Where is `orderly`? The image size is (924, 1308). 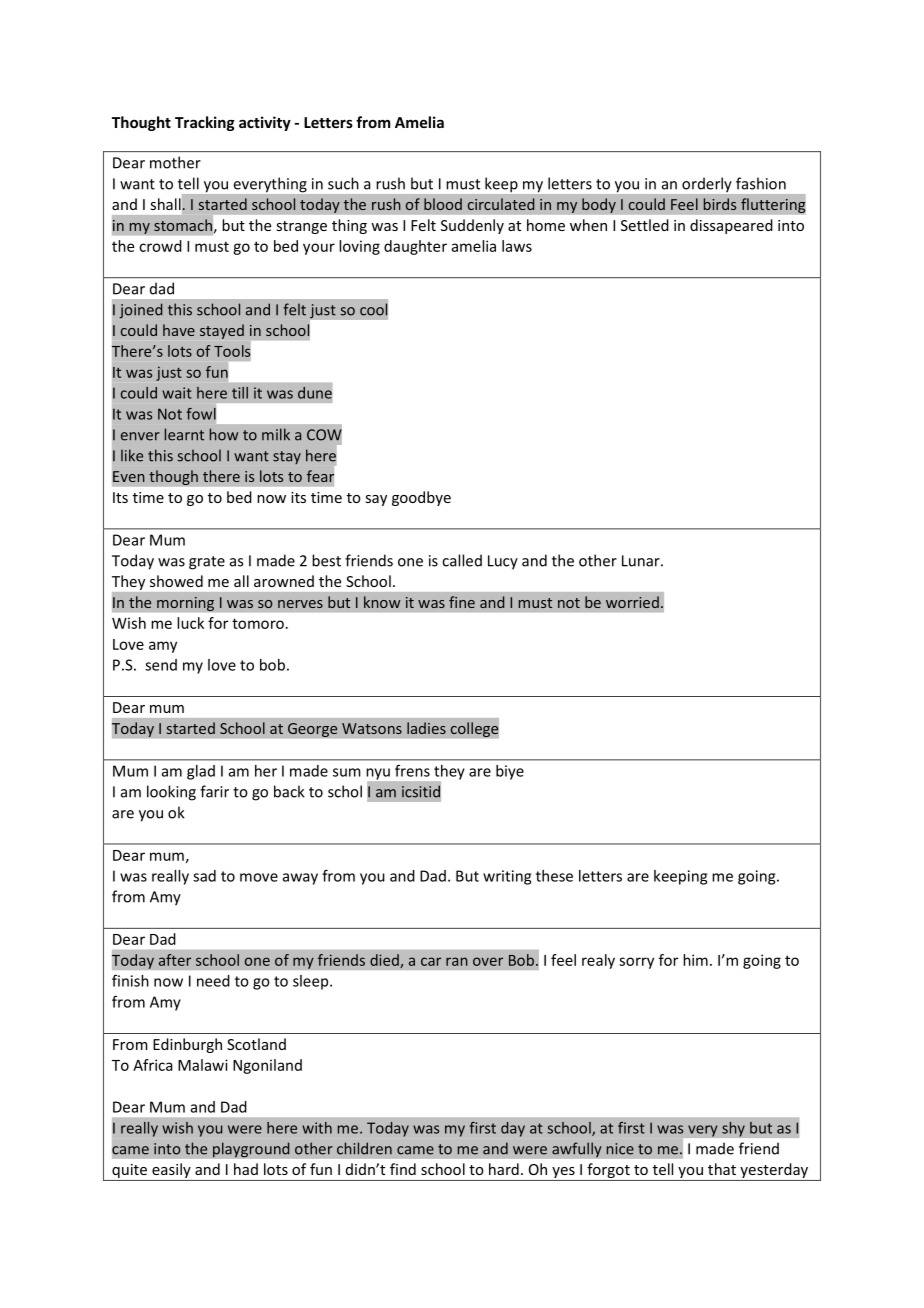
orderly is located at coordinates (706, 184).
